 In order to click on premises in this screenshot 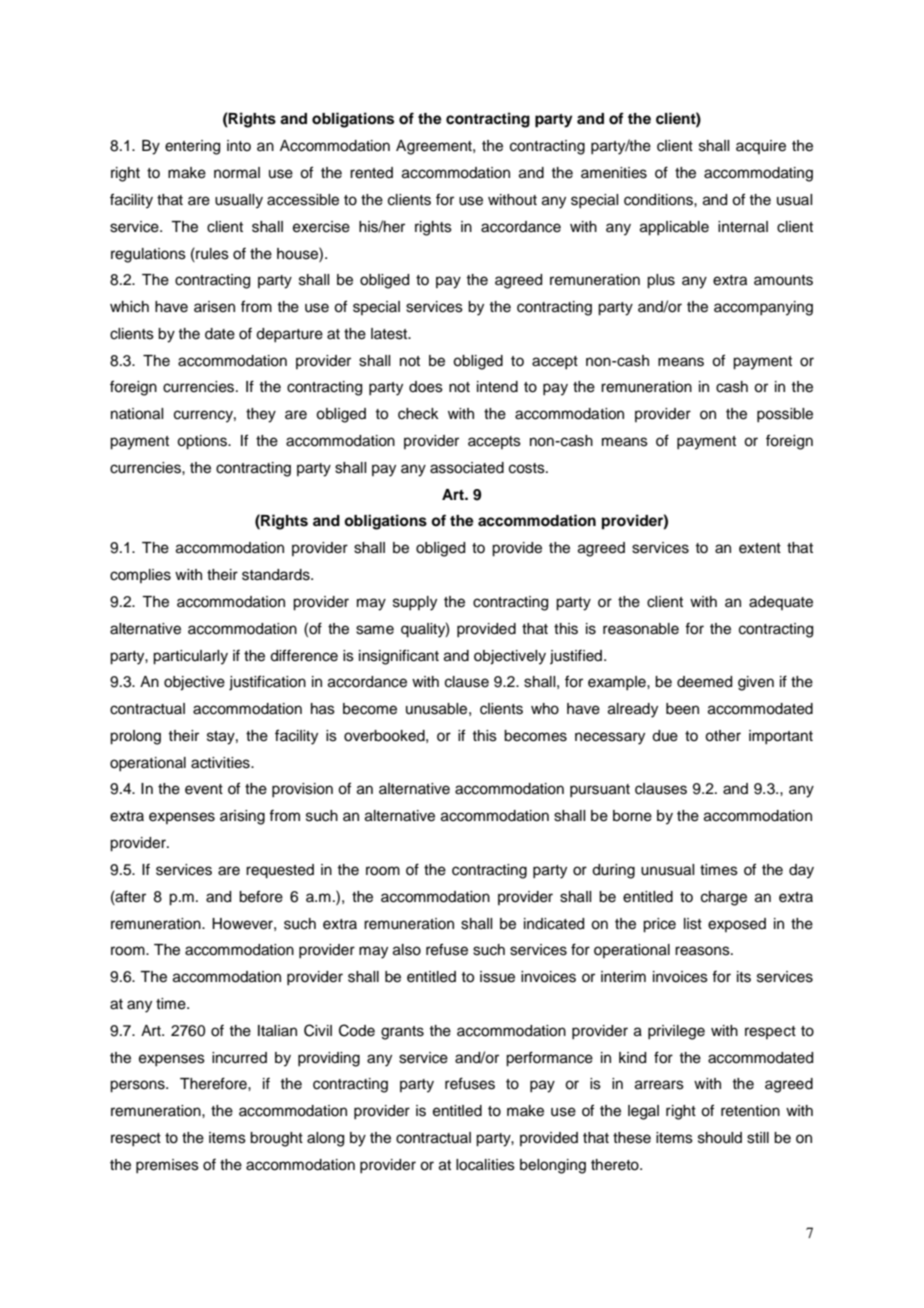, I will do `click(167, 1166)`.
